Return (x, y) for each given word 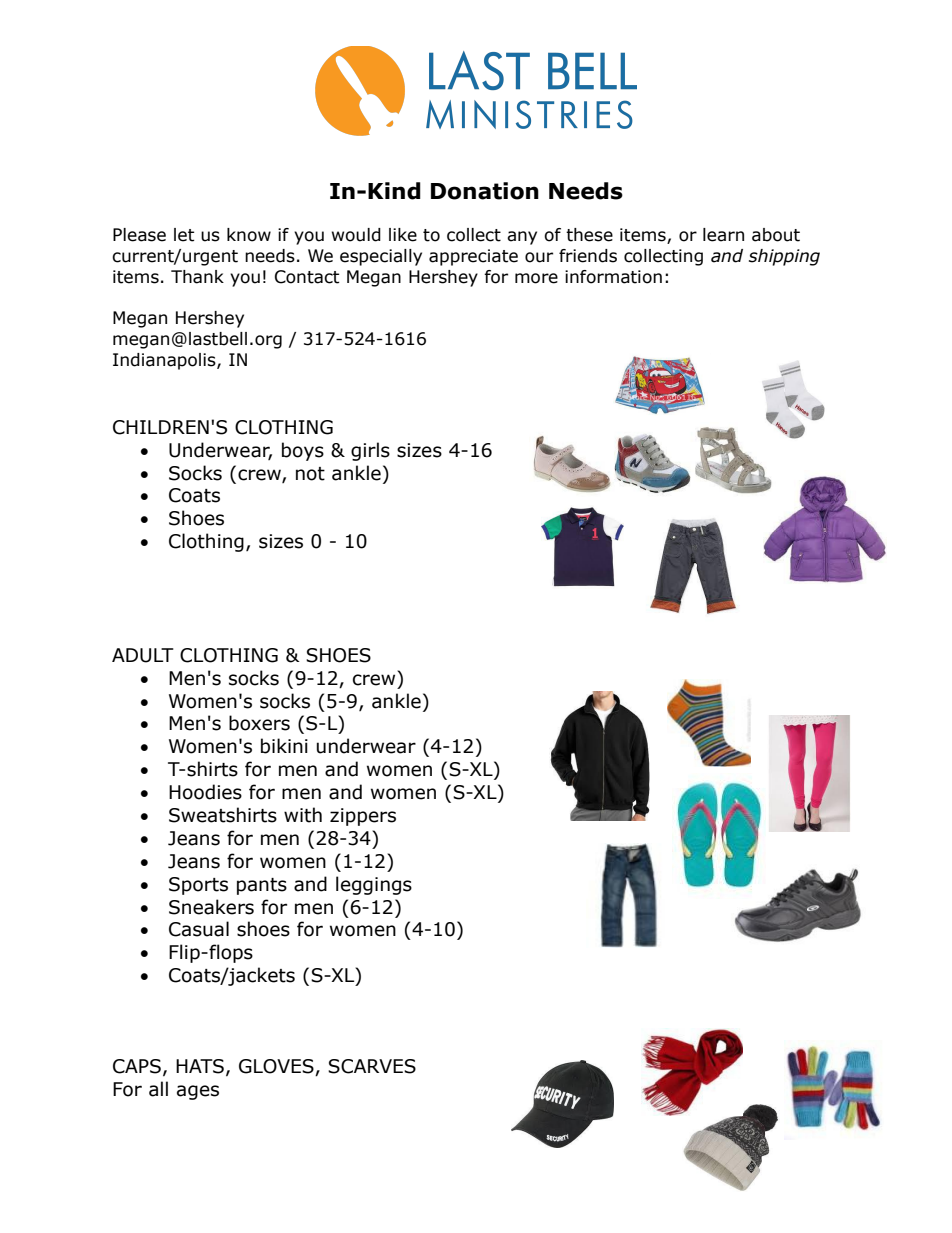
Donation (485, 191)
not (310, 474)
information (613, 277)
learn (723, 235)
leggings (374, 885)
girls (370, 451)
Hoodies (205, 792)
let (184, 235)
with (303, 815)
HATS (200, 1066)
